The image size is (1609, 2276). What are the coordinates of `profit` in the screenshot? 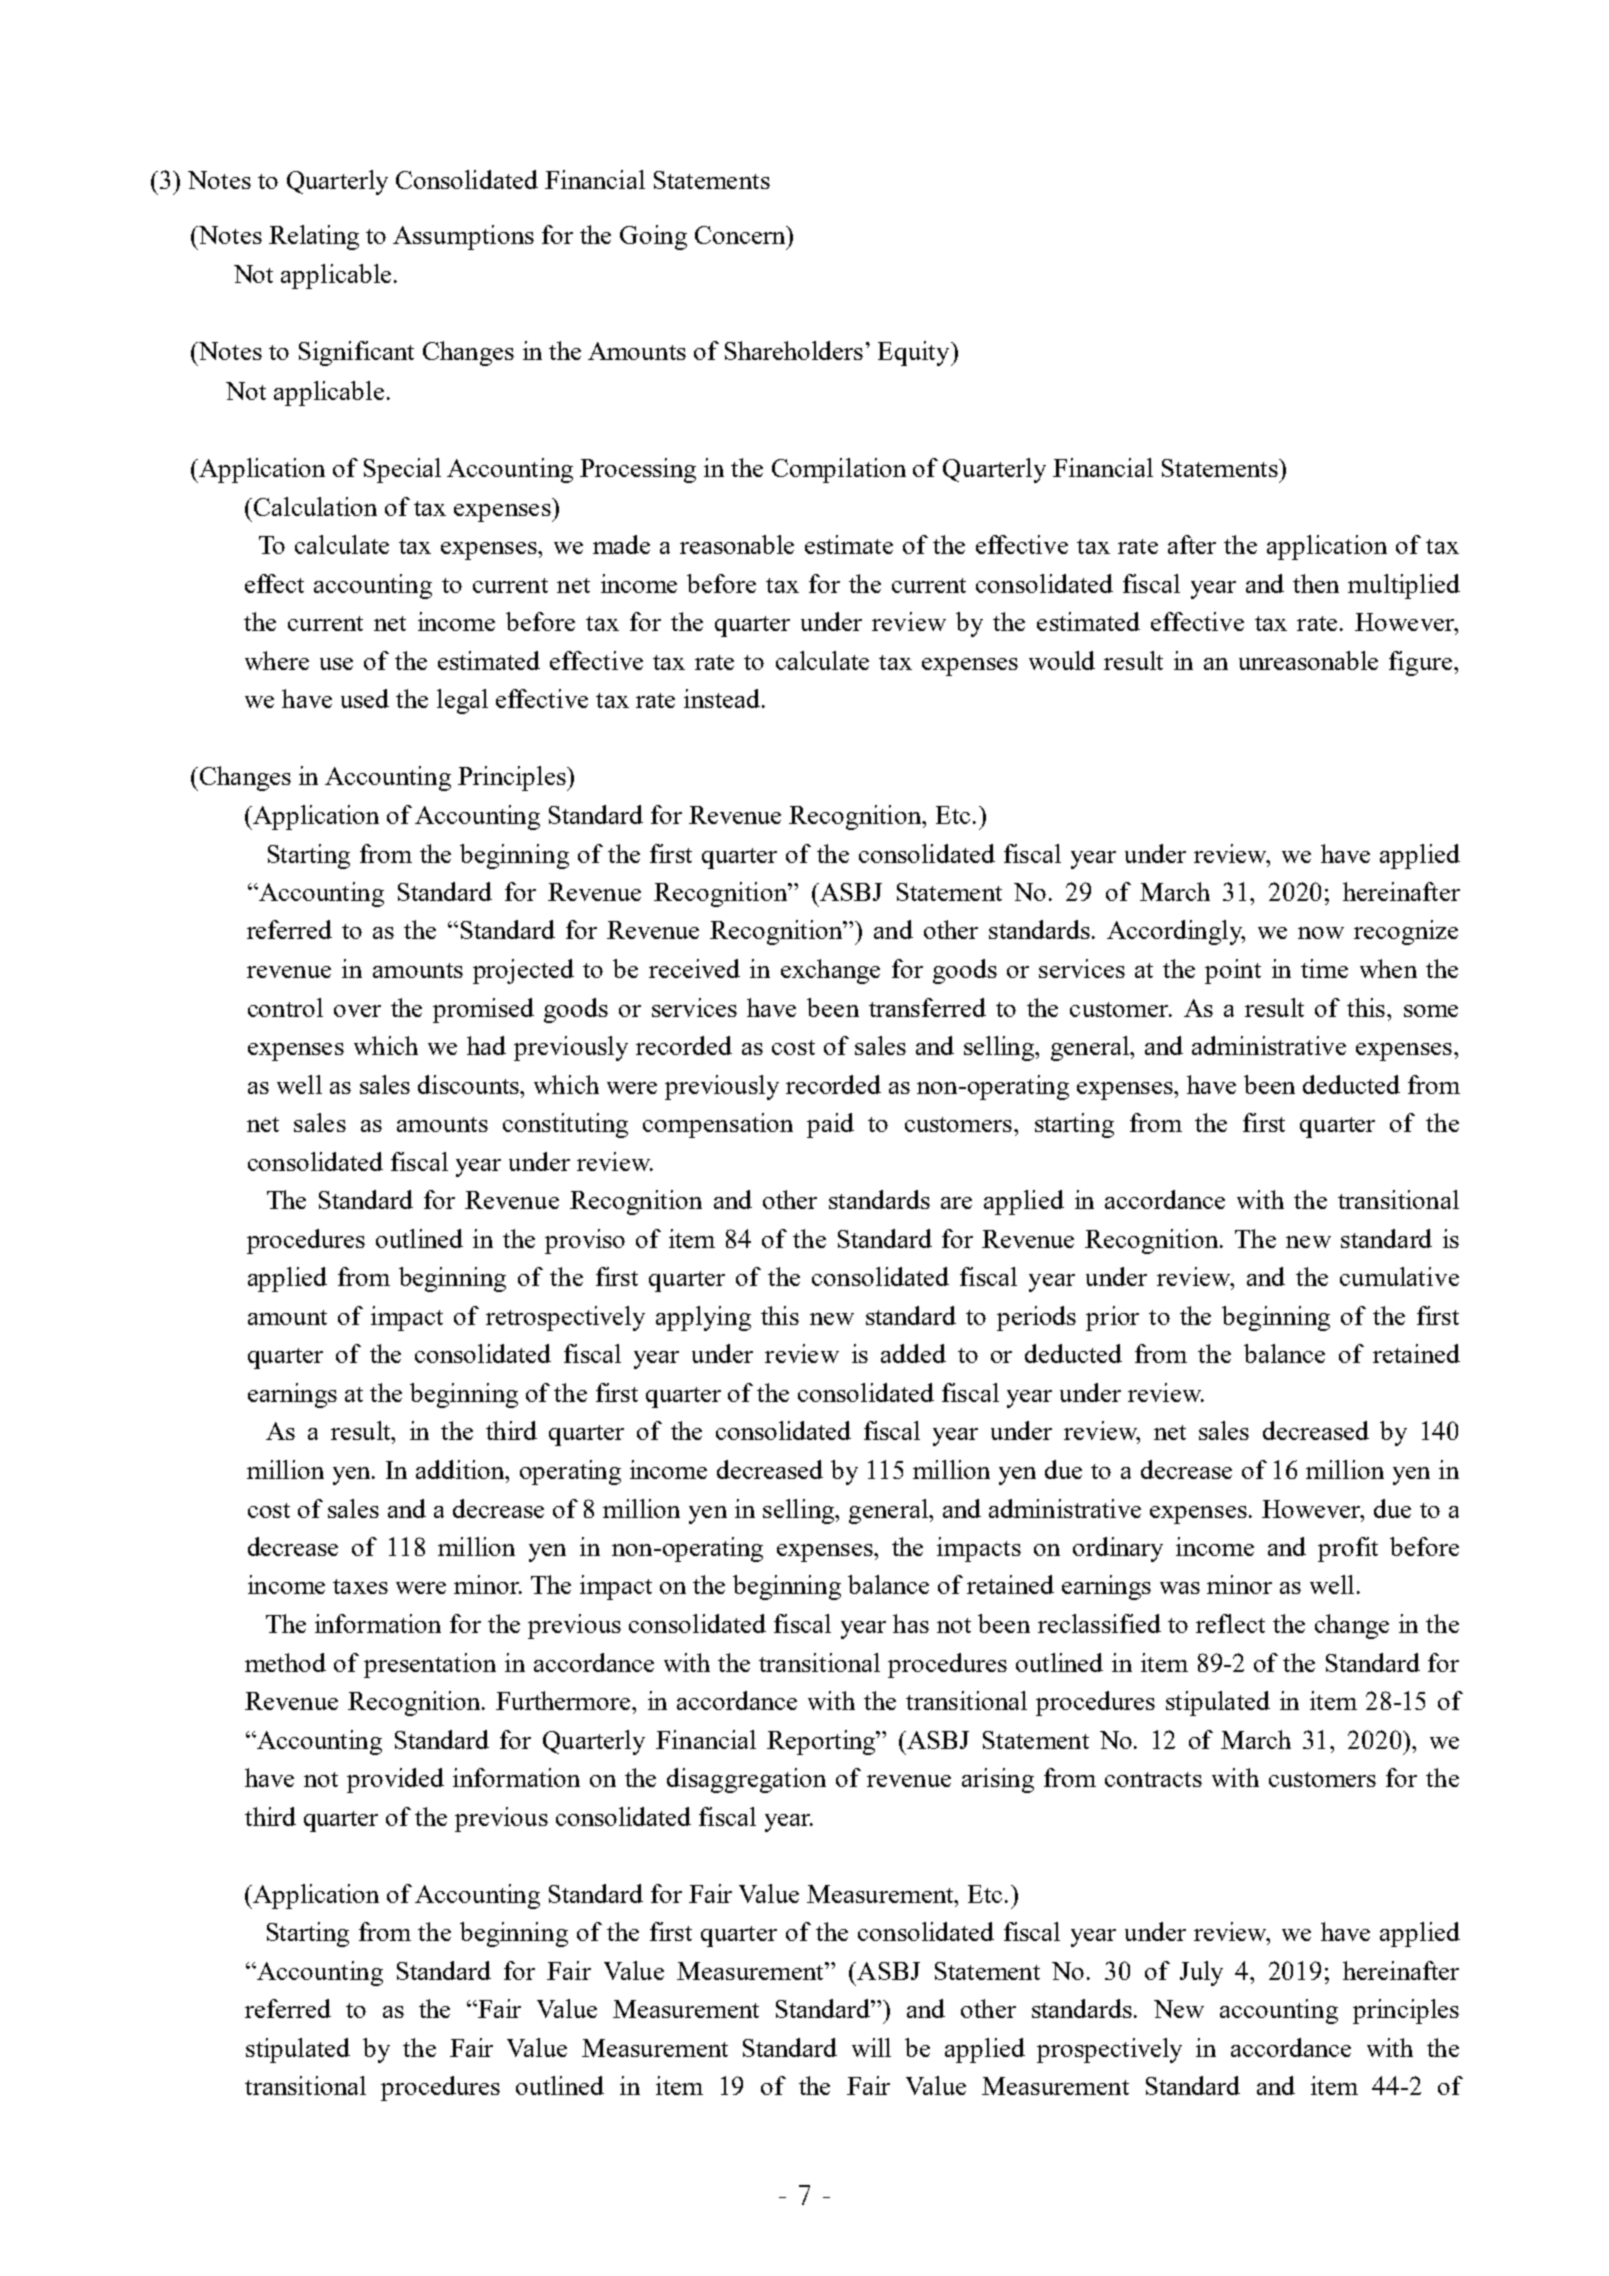 It's located at (1348, 1549).
